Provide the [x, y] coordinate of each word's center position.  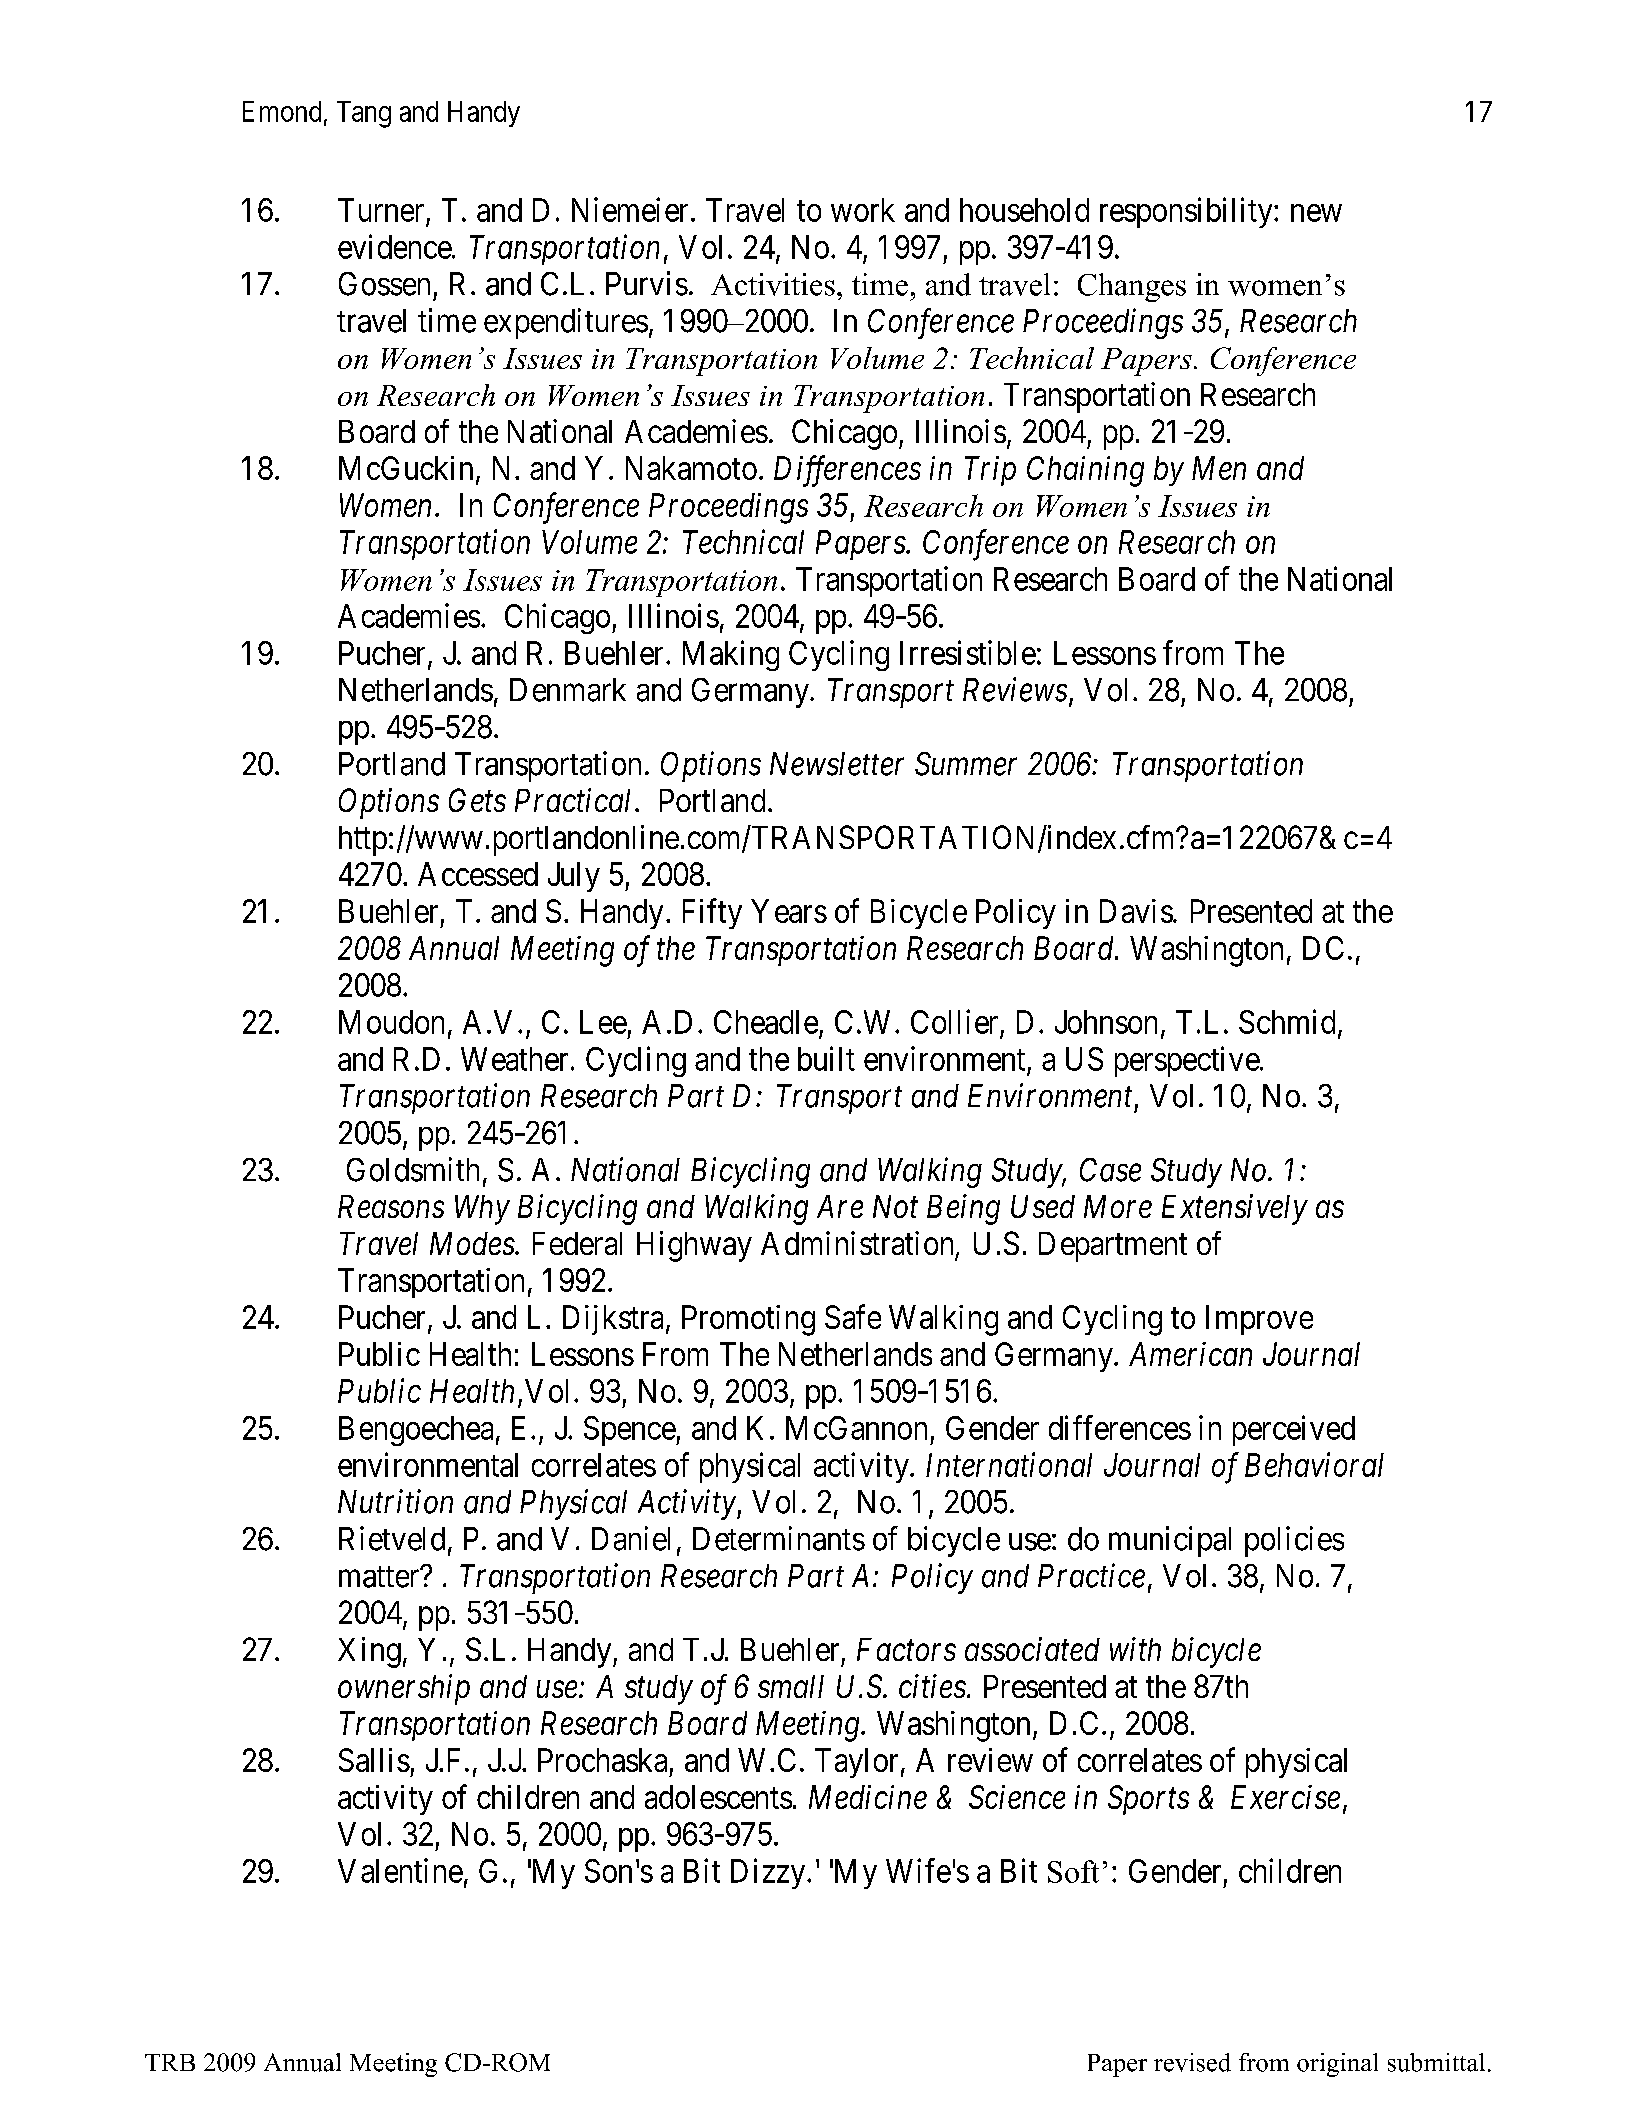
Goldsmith [413, 1169]
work [863, 210]
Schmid [1287, 1021]
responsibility [1187, 212]
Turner [381, 210]
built [826, 1058]
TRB [170, 2062]
